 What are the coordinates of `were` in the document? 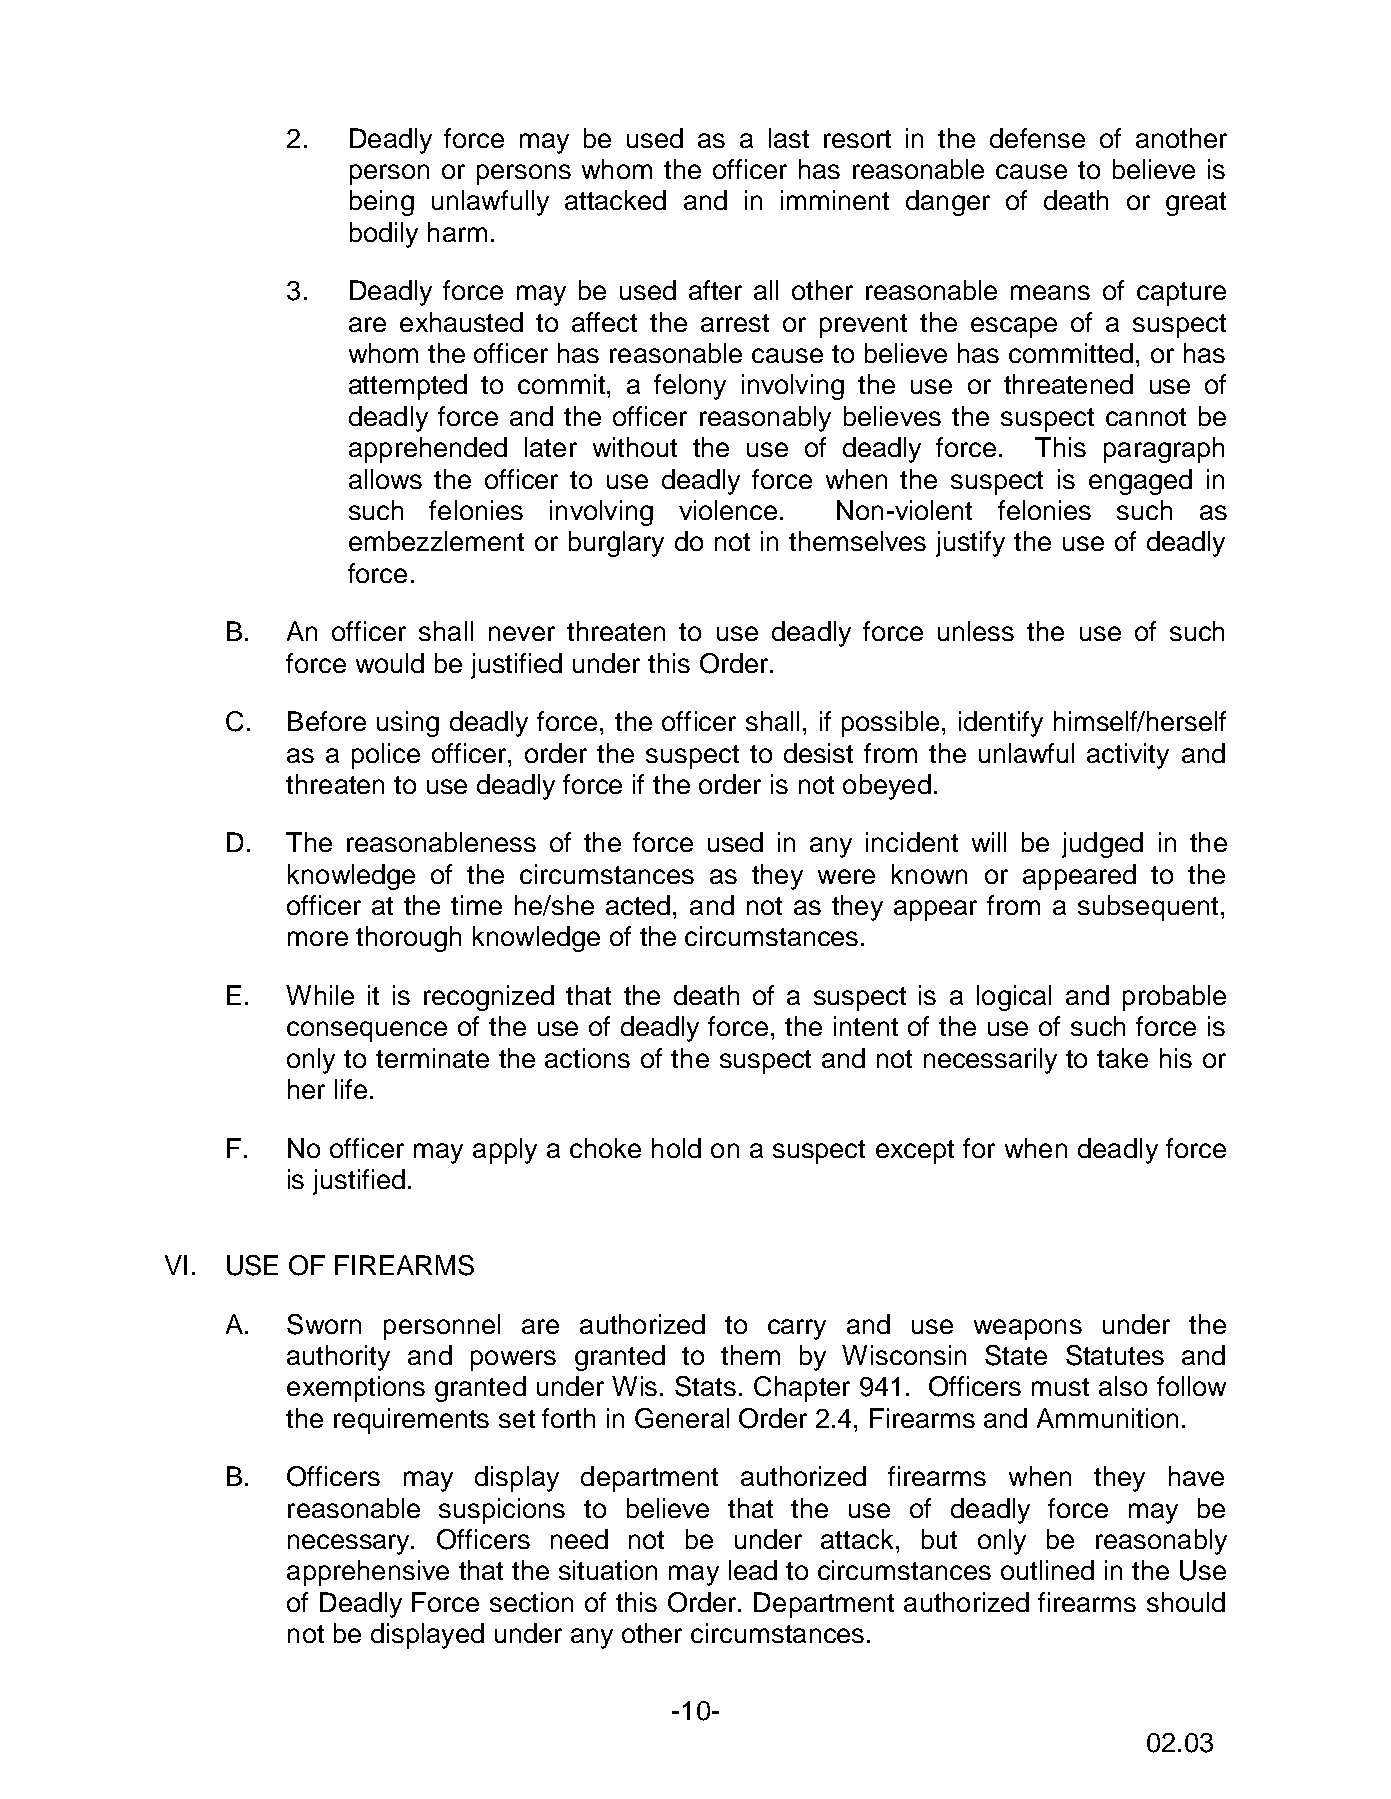 It's located at (846, 876).
